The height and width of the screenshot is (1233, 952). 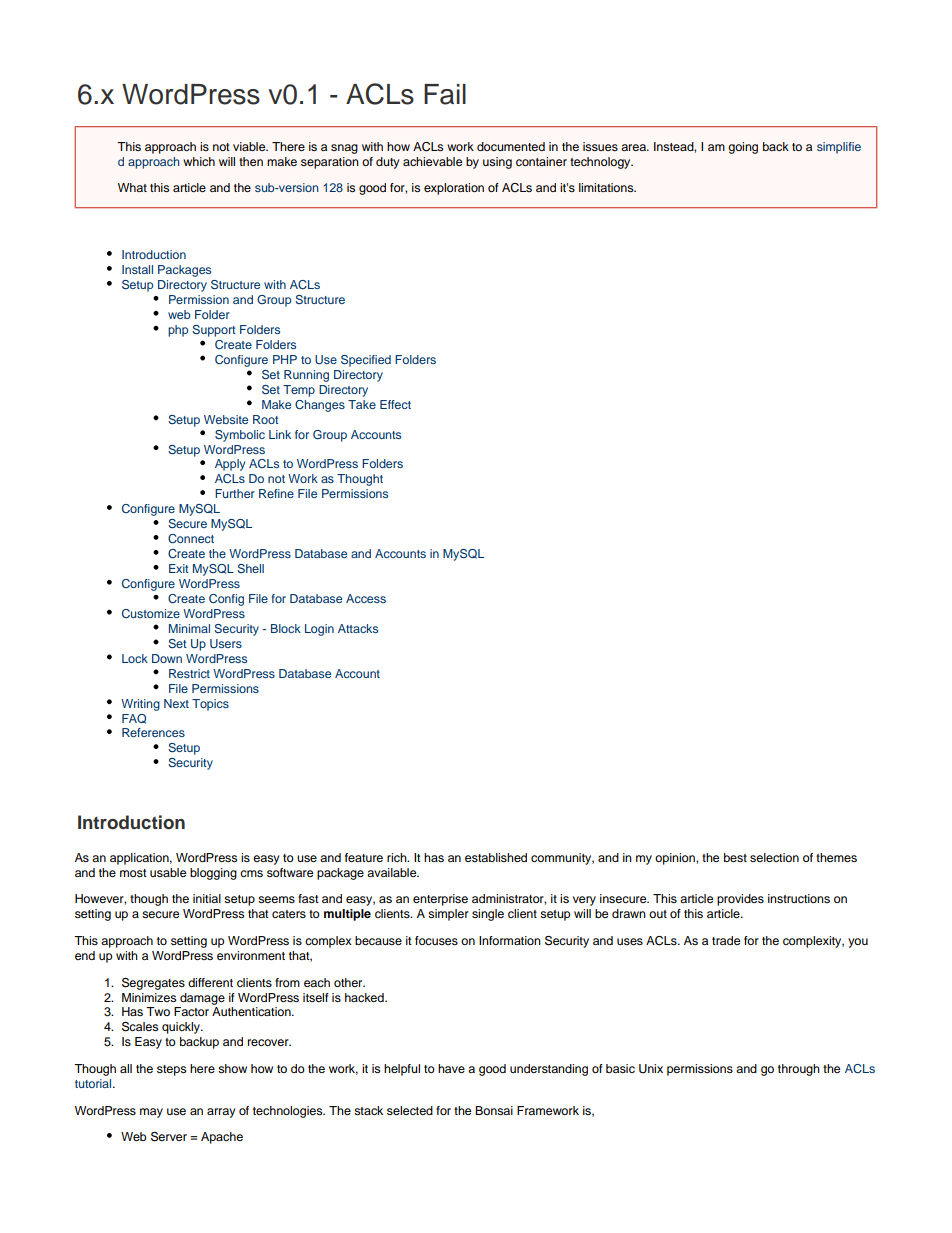 What do you see at coordinates (496, 857) in the screenshot?
I see `established` at bounding box center [496, 857].
